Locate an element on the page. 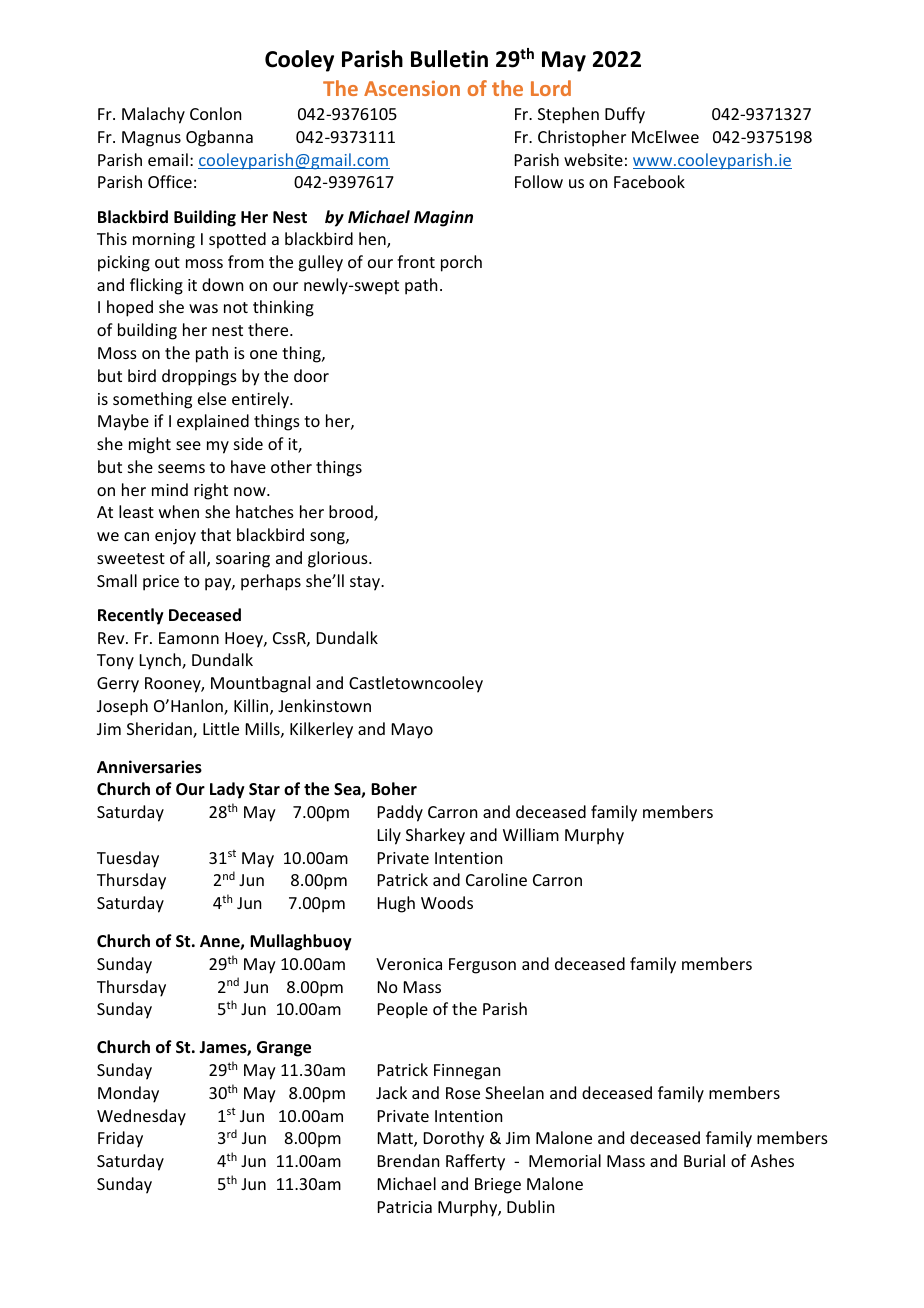 This page has width=924, height=1308. William is located at coordinates (531, 834).
